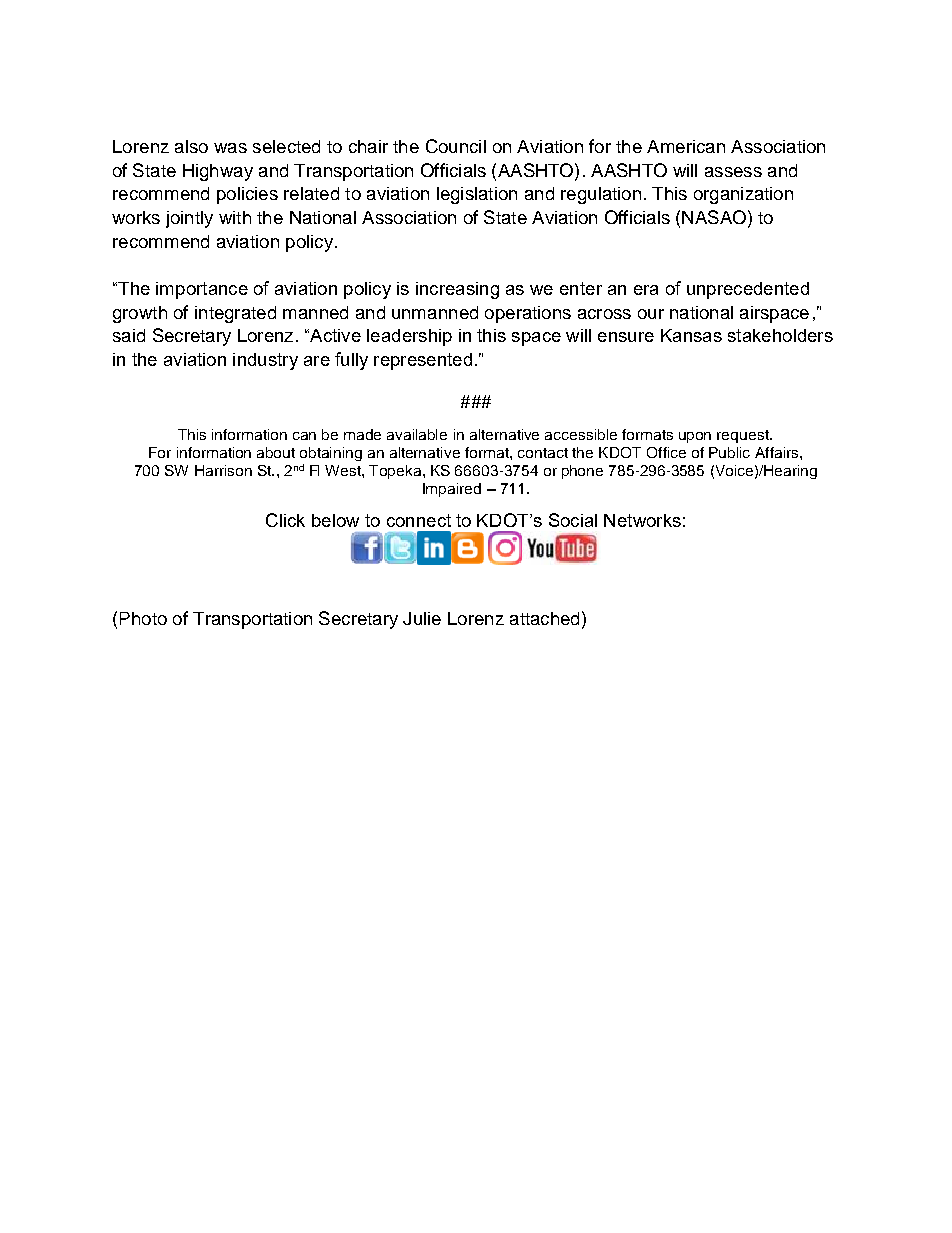 The width and height of the image is (952, 1233). Describe the element at coordinates (456, 146) in the image. I see `Council` at that location.
